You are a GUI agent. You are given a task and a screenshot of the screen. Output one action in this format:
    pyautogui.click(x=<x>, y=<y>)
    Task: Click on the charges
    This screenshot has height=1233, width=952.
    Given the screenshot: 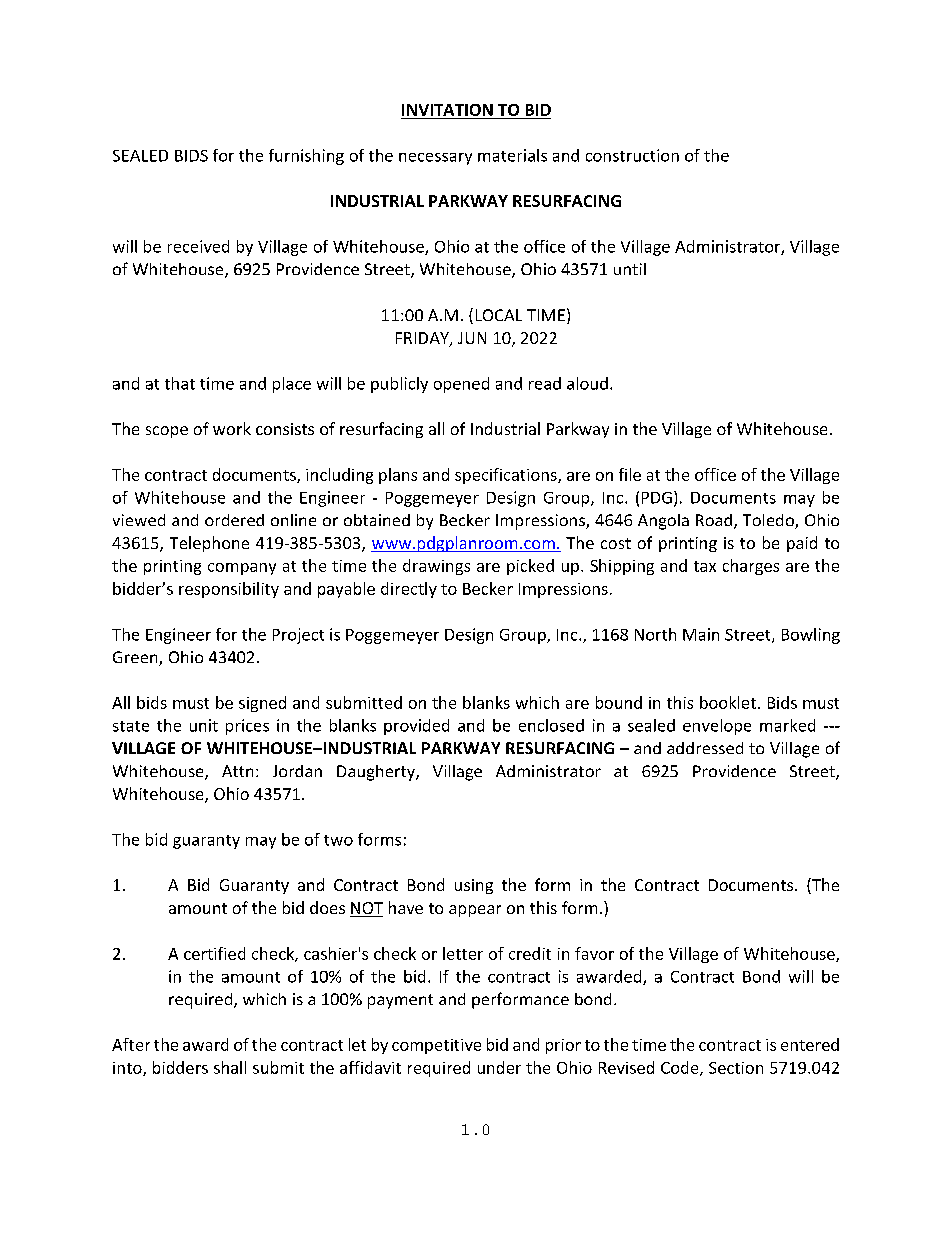 What is the action you would take?
    pyautogui.click(x=751, y=567)
